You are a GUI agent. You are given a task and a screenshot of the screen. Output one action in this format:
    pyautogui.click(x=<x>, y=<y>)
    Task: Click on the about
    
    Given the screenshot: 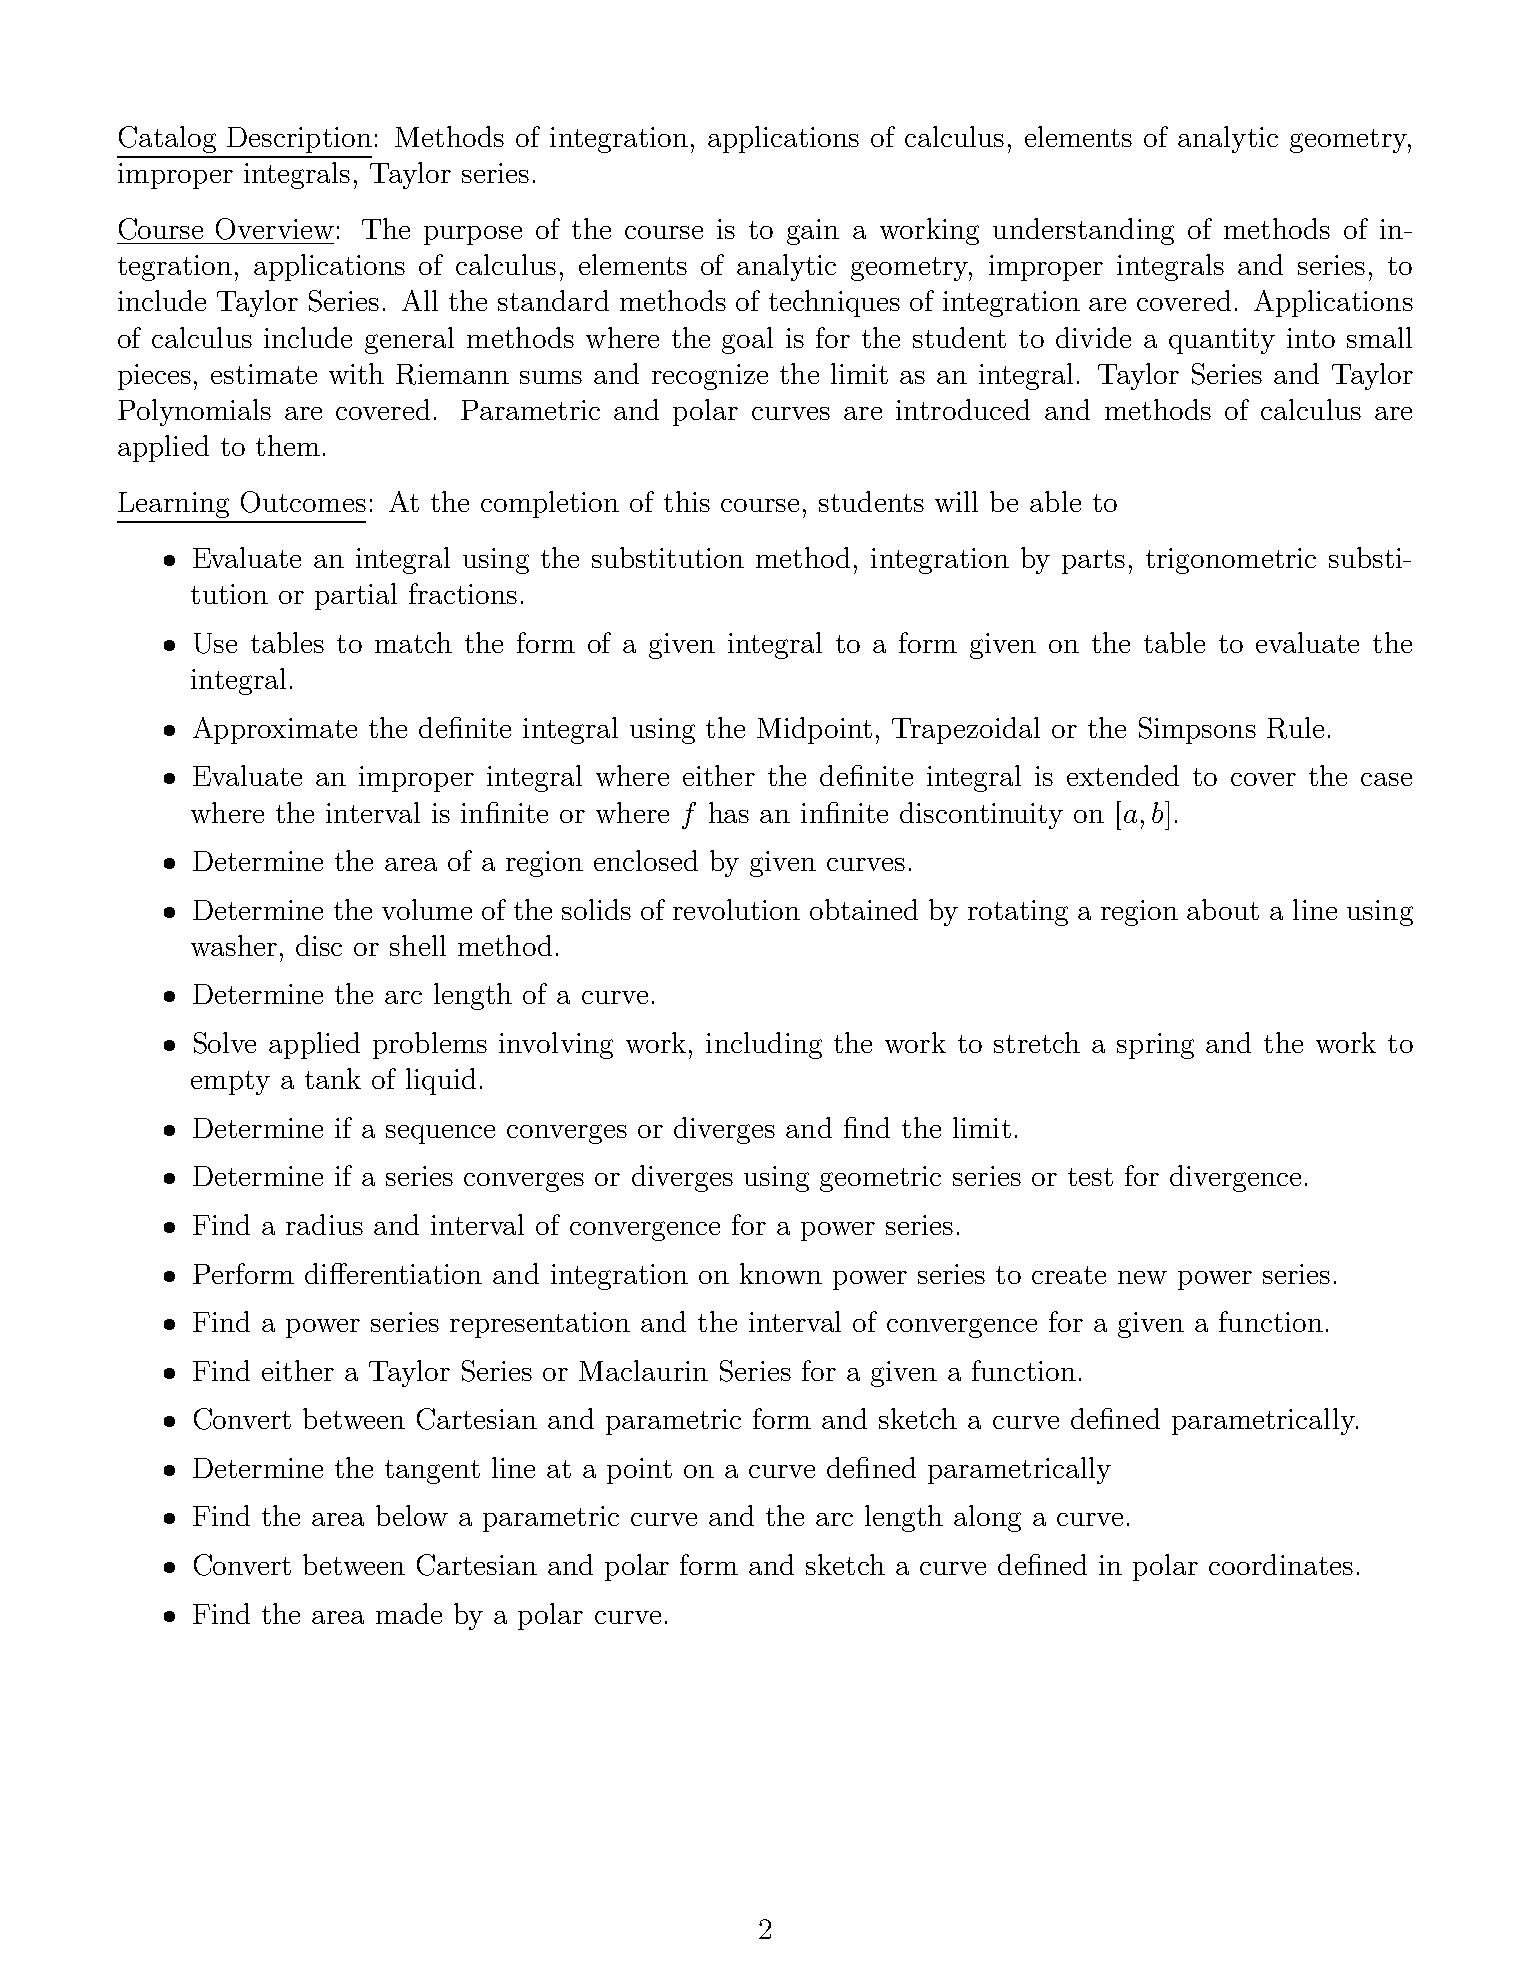 What is the action you would take?
    pyautogui.click(x=1223, y=909)
